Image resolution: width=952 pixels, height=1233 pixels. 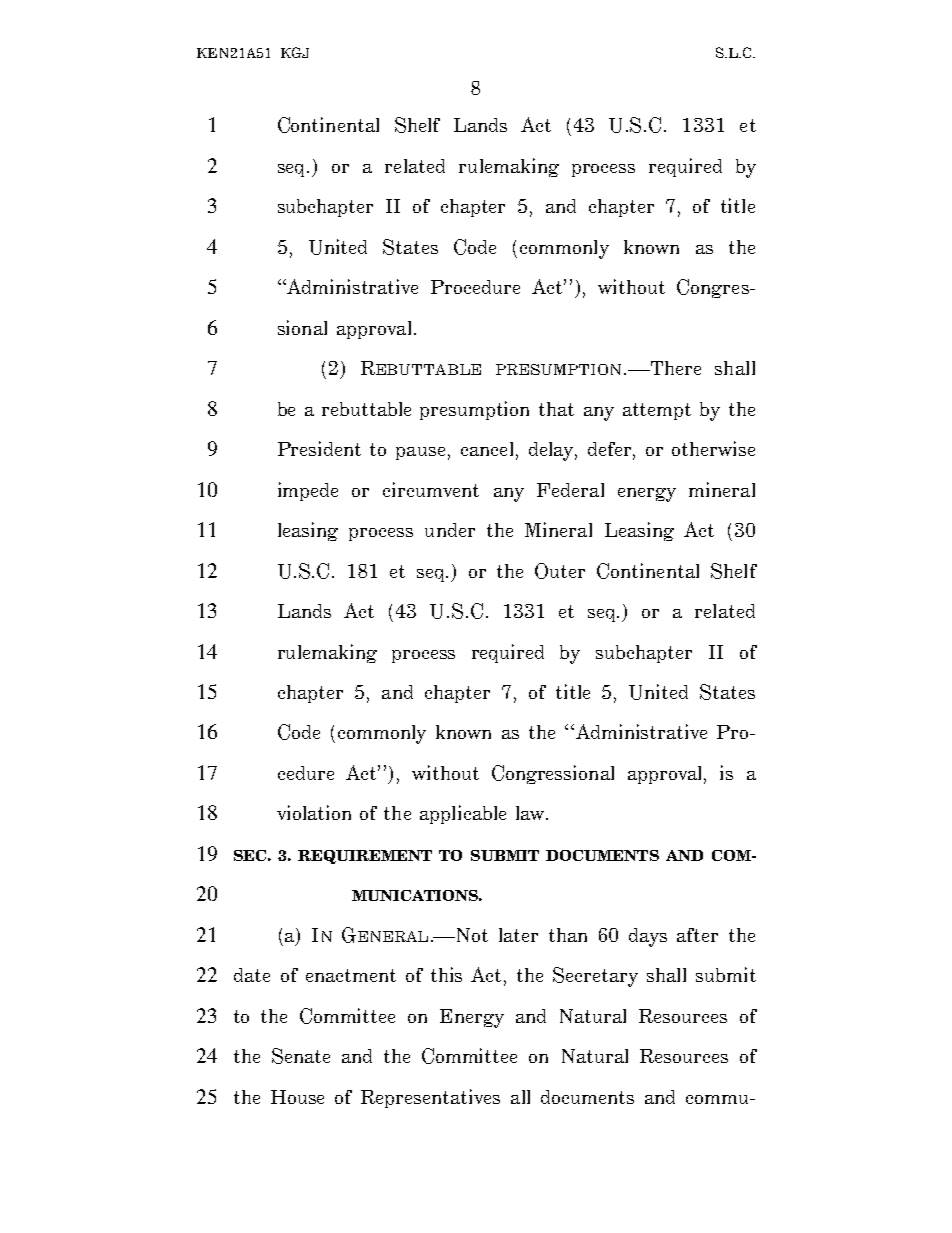 I want to click on violation, so click(x=314, y=812).
